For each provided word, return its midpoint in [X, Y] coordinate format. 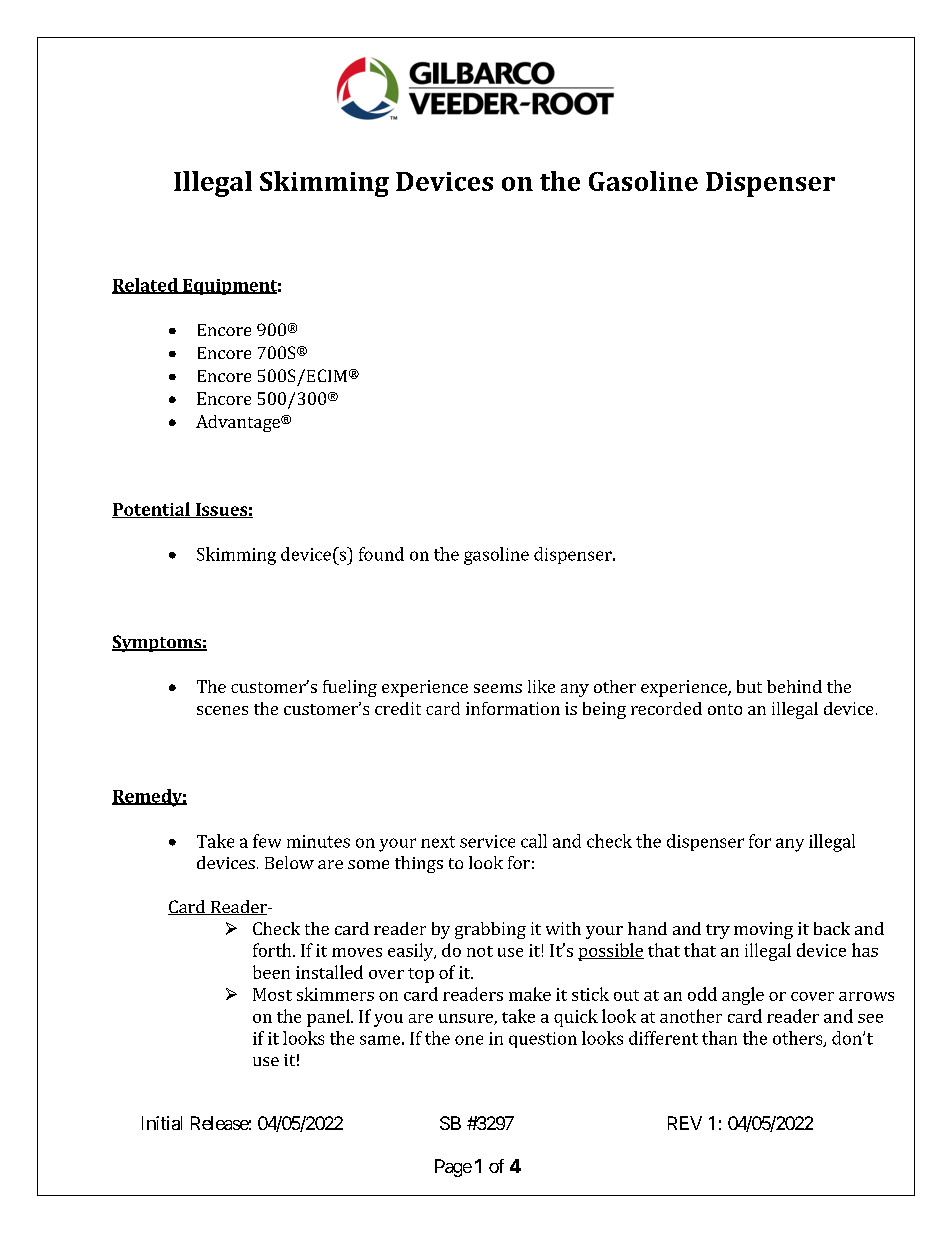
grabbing [490, 930]
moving [763, 930]
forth [273, 950]
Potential [152, 510]
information [513, 708]
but [749, 686]
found [381, 554]
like [541, 686]
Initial [162, 1123]
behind [794, 686]
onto [725, 709]
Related [146, 286]
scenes [222, 710]
